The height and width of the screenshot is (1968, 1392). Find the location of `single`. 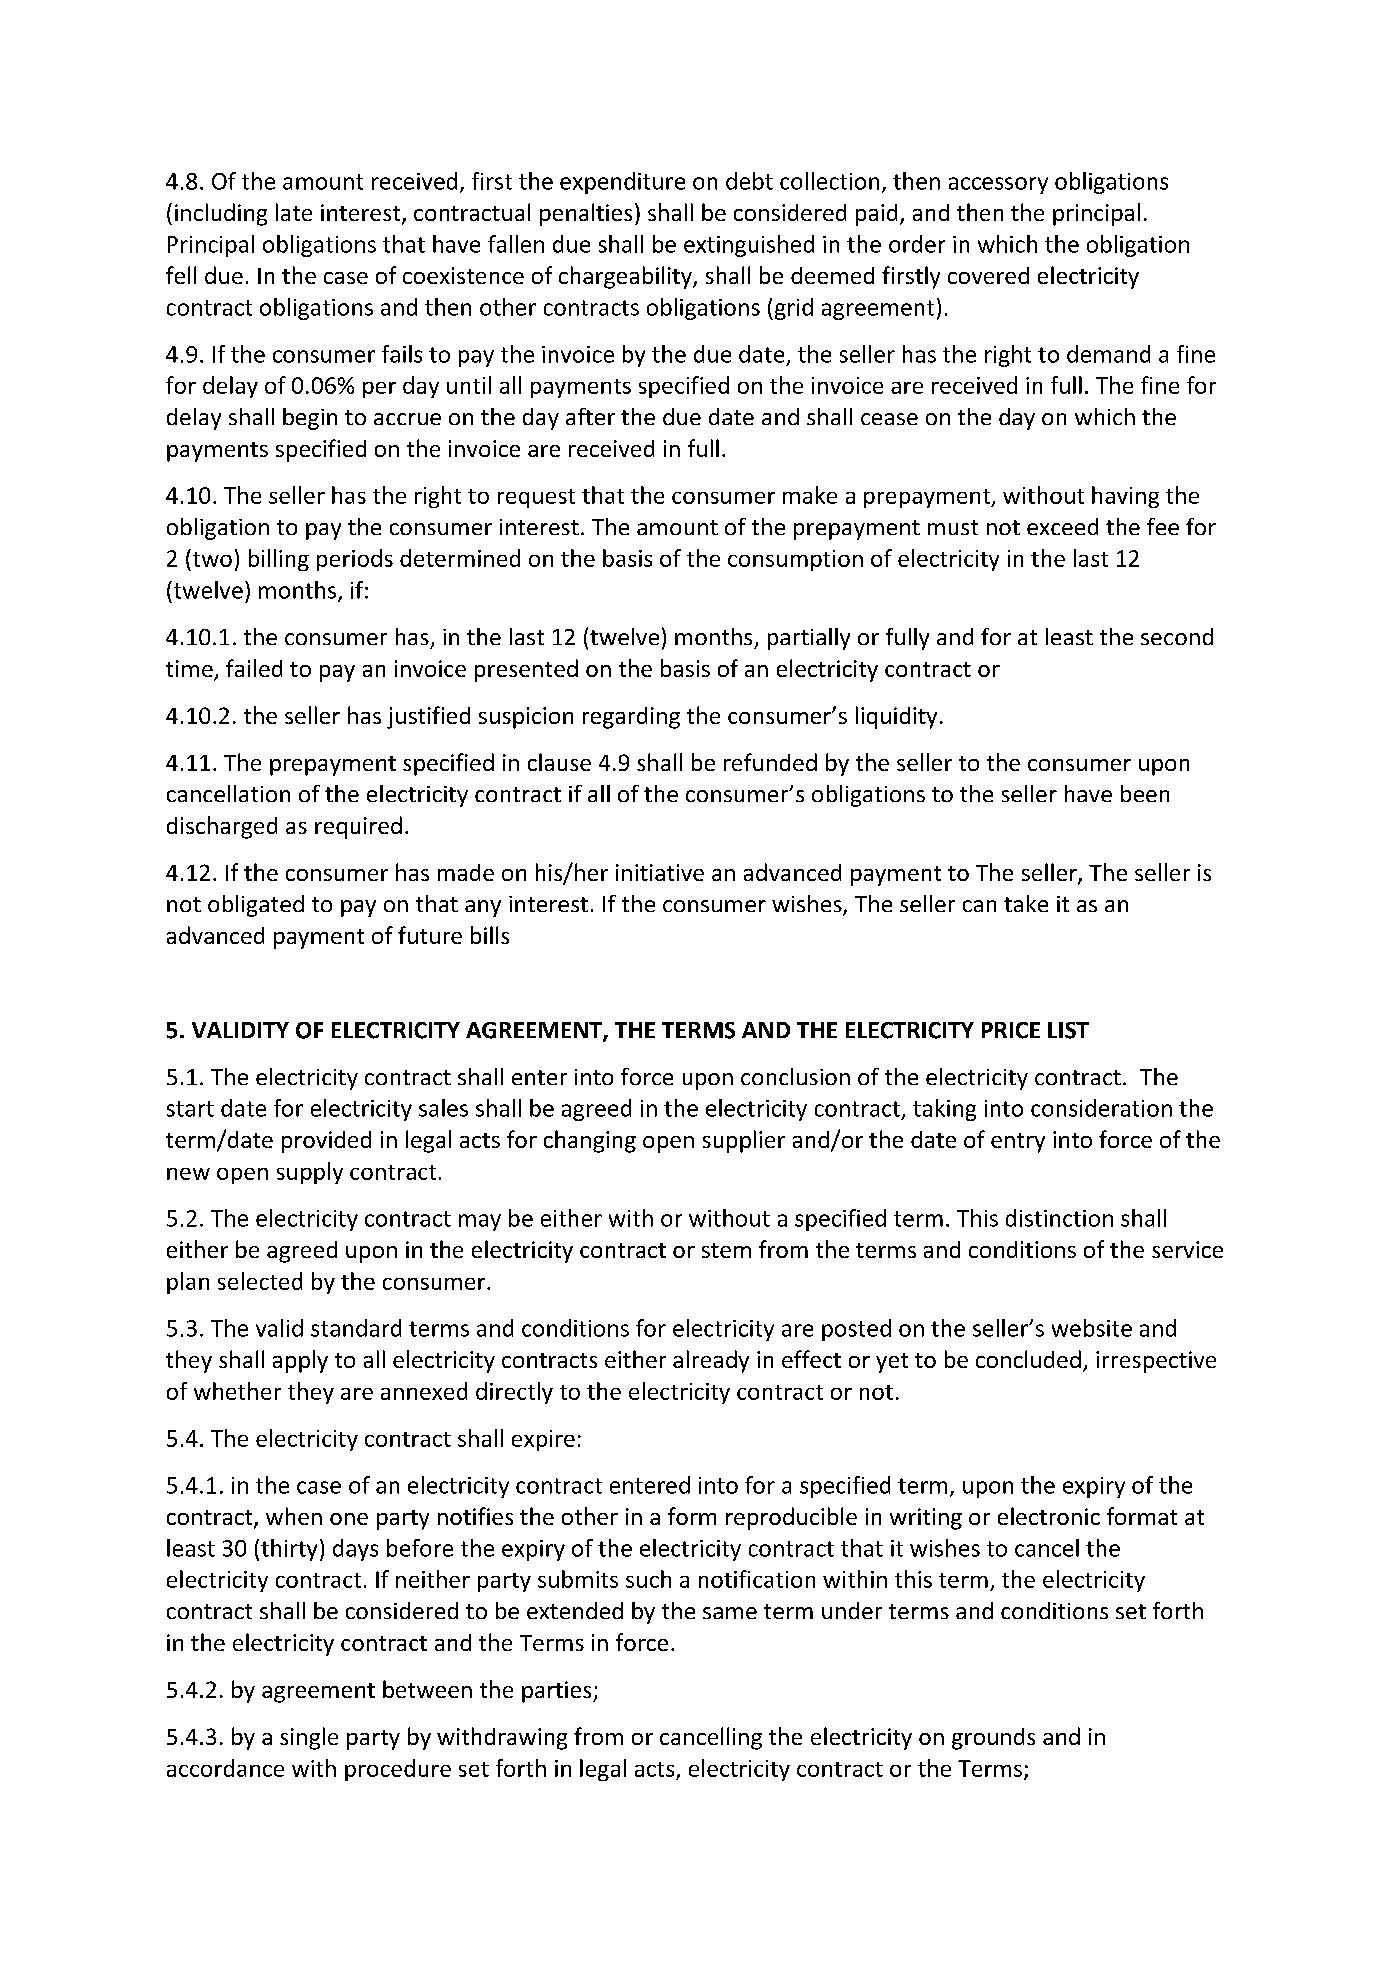

single is located at coordinates (309, 1738).
